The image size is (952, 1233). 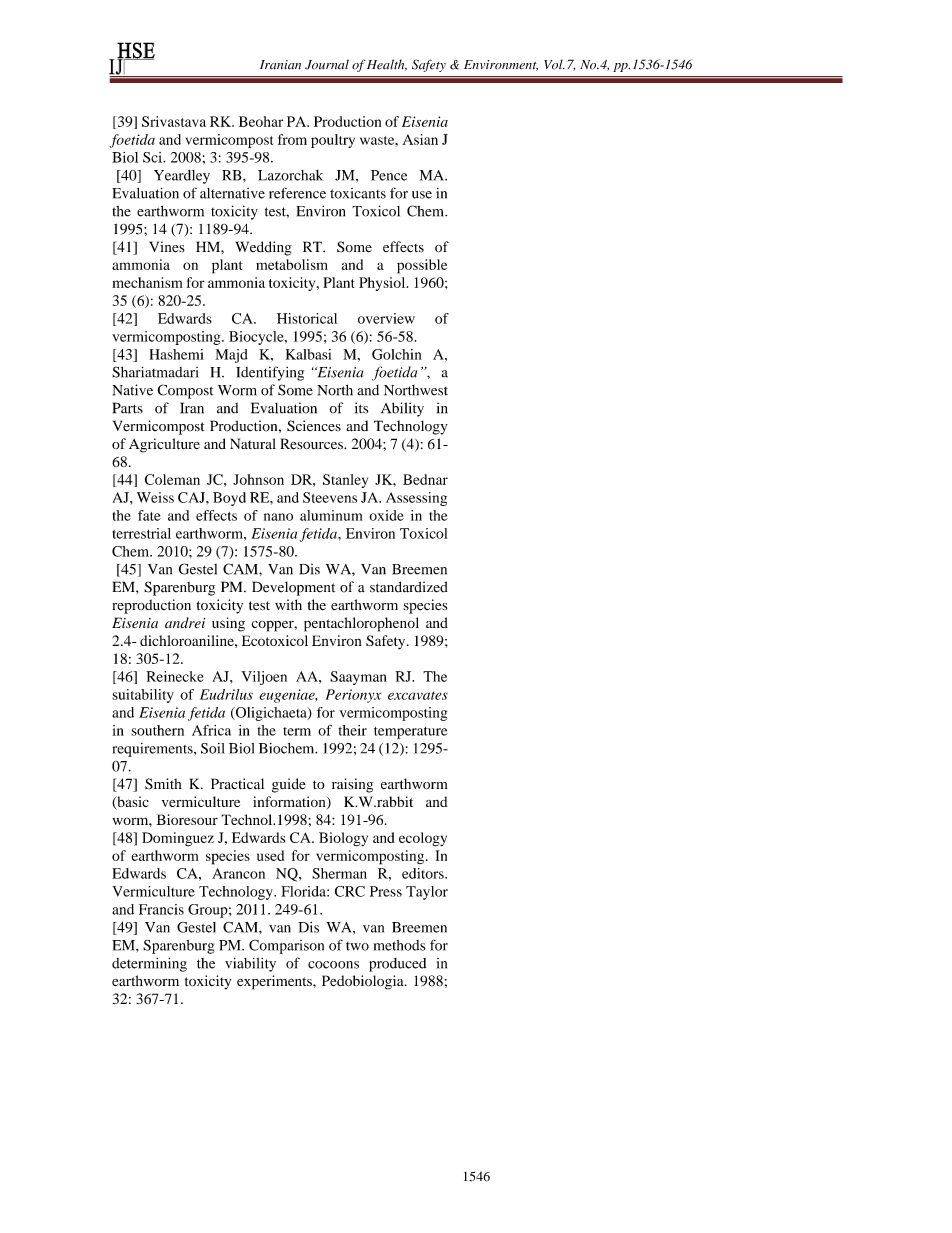 I want to click on Vines, so click(x=167, y=247).
